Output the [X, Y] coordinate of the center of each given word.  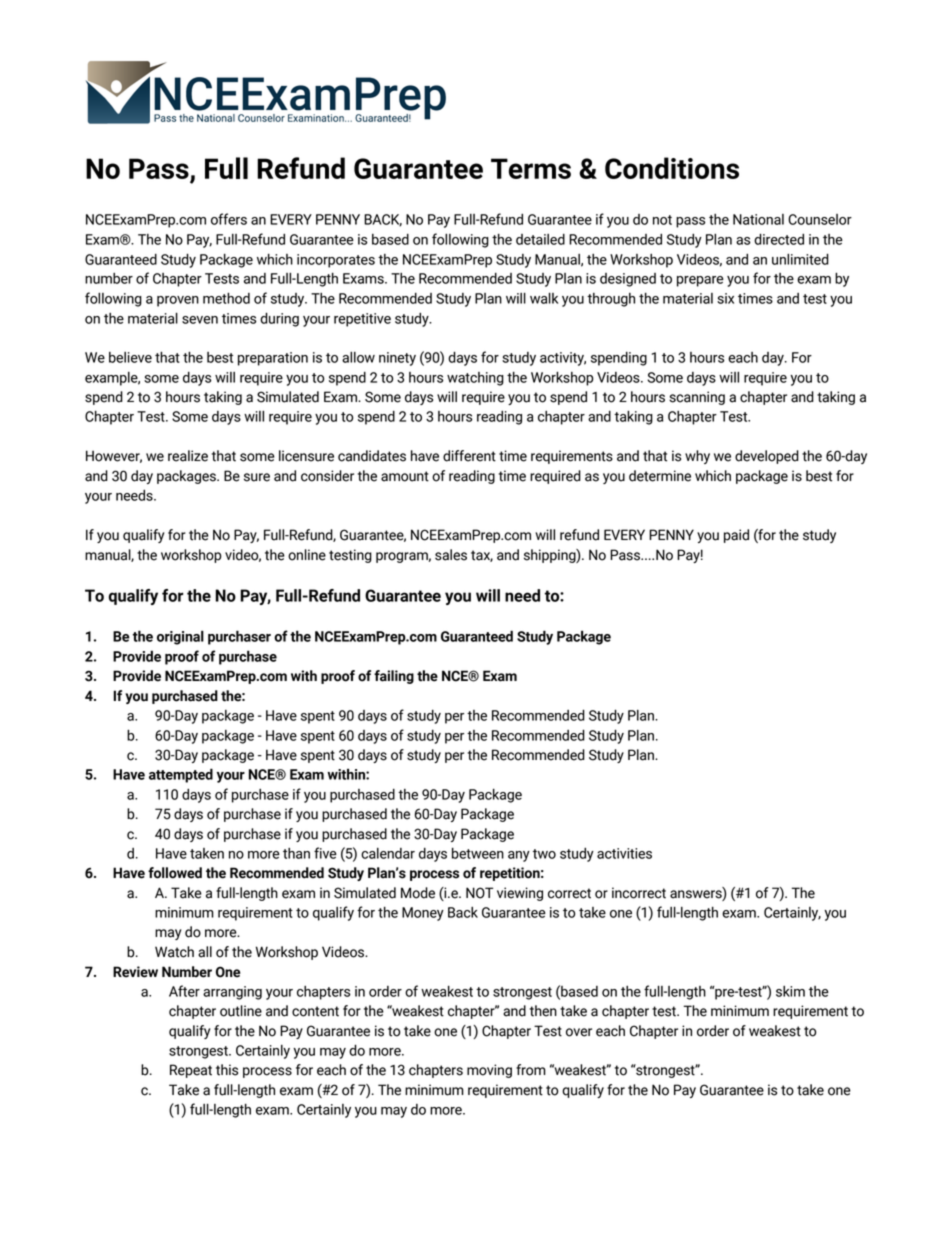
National [758, 219]
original [180, 637]
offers [229, 219]
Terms [531, 168]
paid [736, 536]
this [227, 1070]
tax [482, 556]
